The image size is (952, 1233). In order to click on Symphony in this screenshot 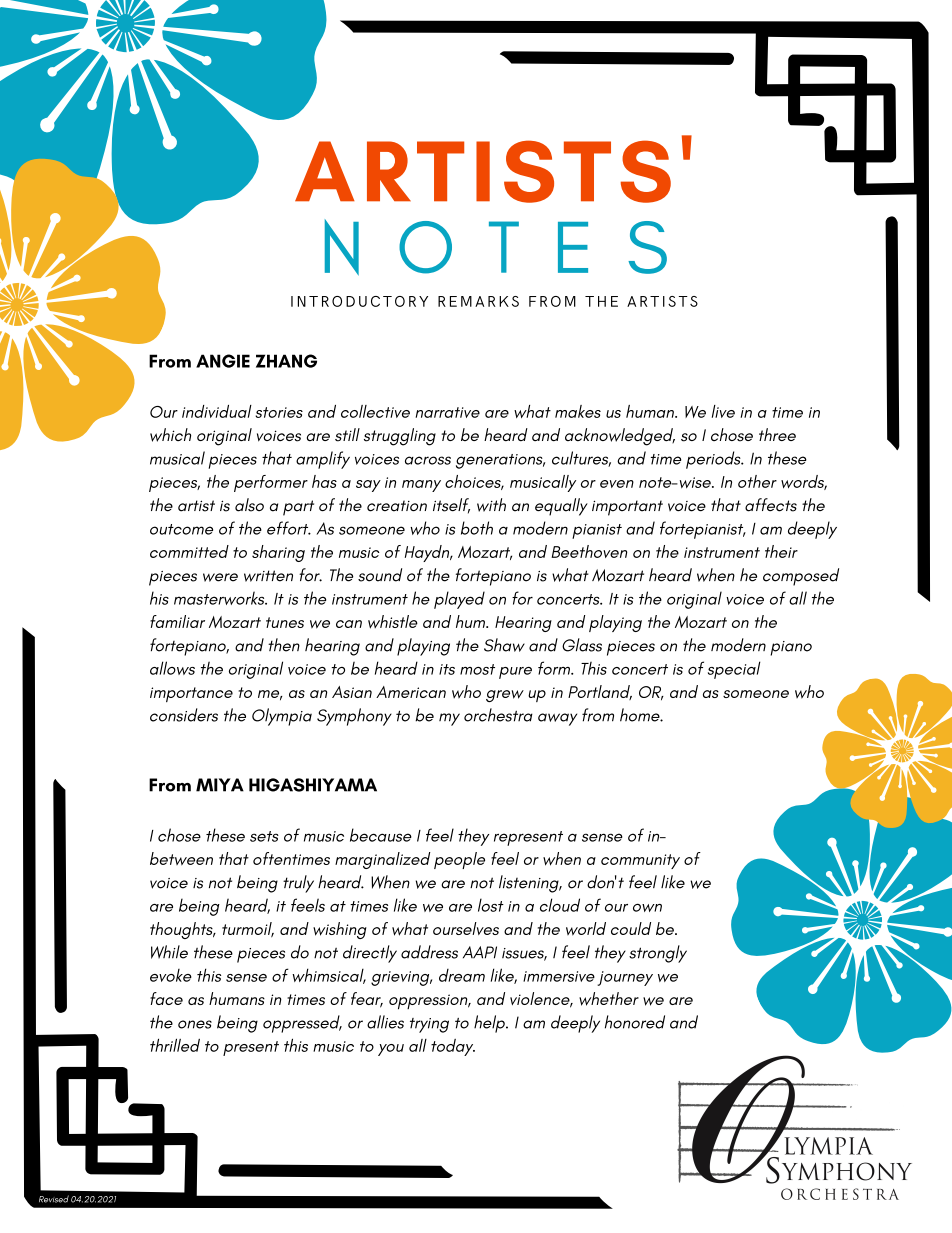, I will do `click(354, 717)`.
